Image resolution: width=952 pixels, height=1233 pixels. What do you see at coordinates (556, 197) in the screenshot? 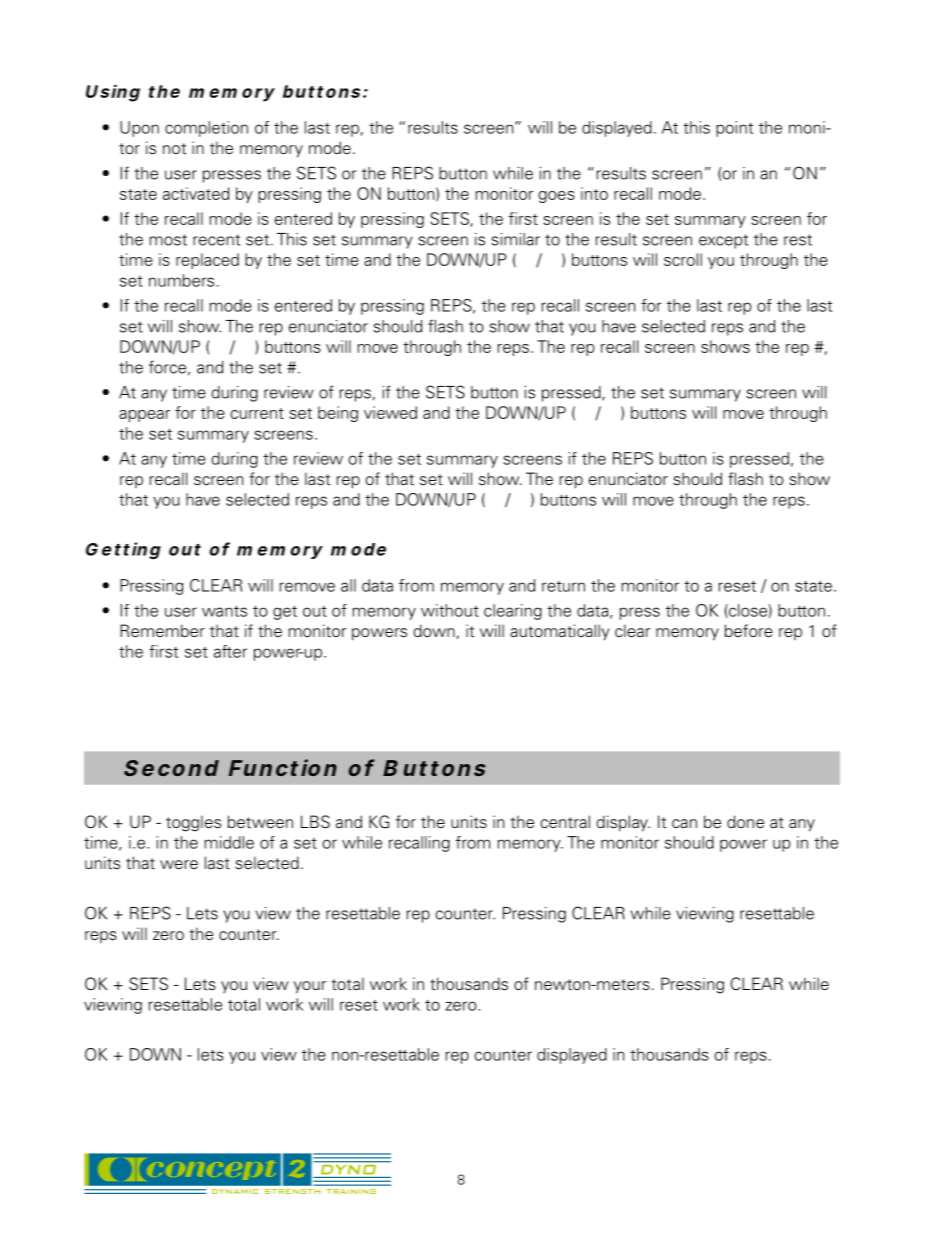
I see `goes` at bounding box center [556, 197].
